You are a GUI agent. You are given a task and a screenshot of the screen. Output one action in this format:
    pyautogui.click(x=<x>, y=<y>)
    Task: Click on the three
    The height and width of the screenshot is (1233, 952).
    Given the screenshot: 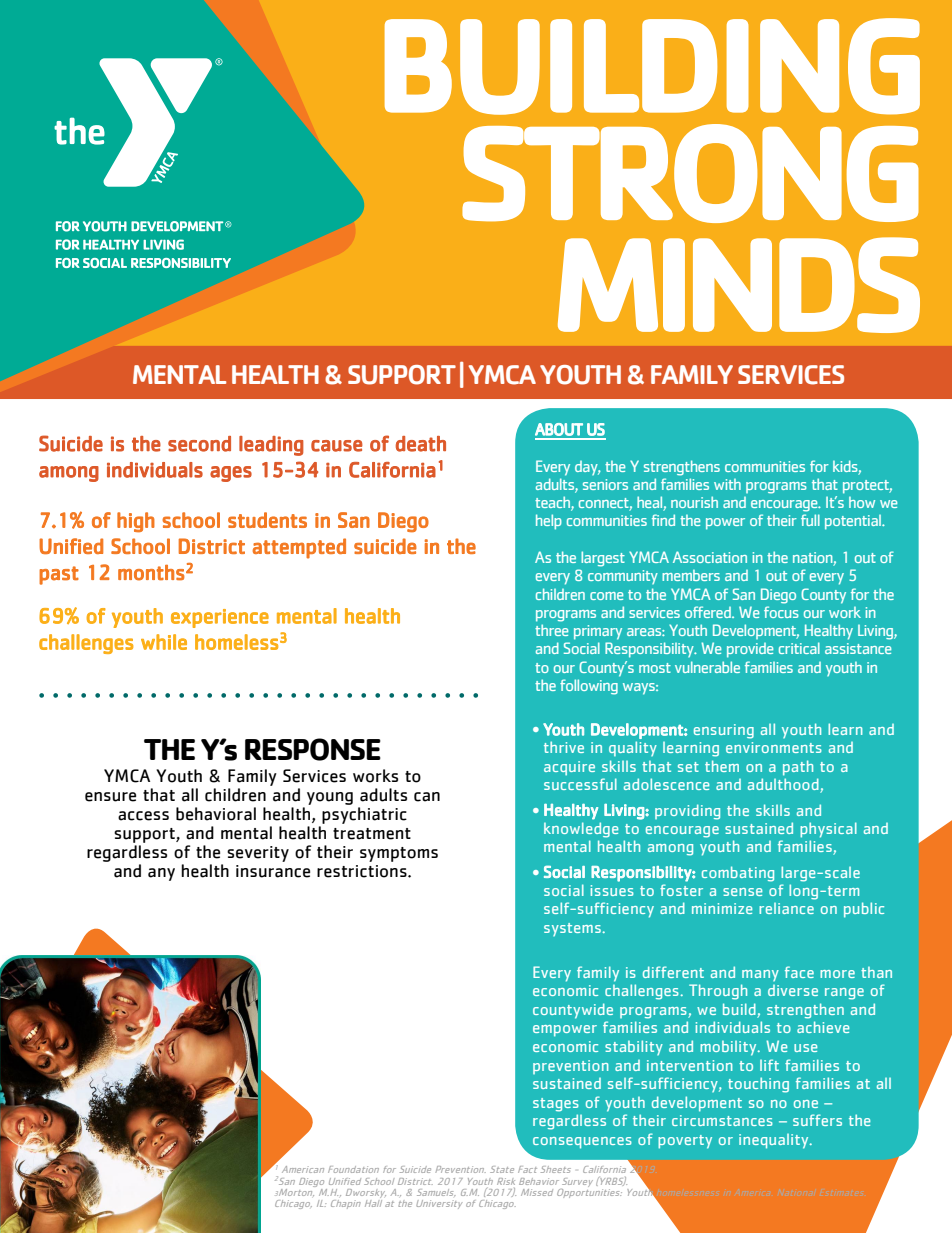 What is the action you would take?
    pyautogui.click(x=551, y=630)
